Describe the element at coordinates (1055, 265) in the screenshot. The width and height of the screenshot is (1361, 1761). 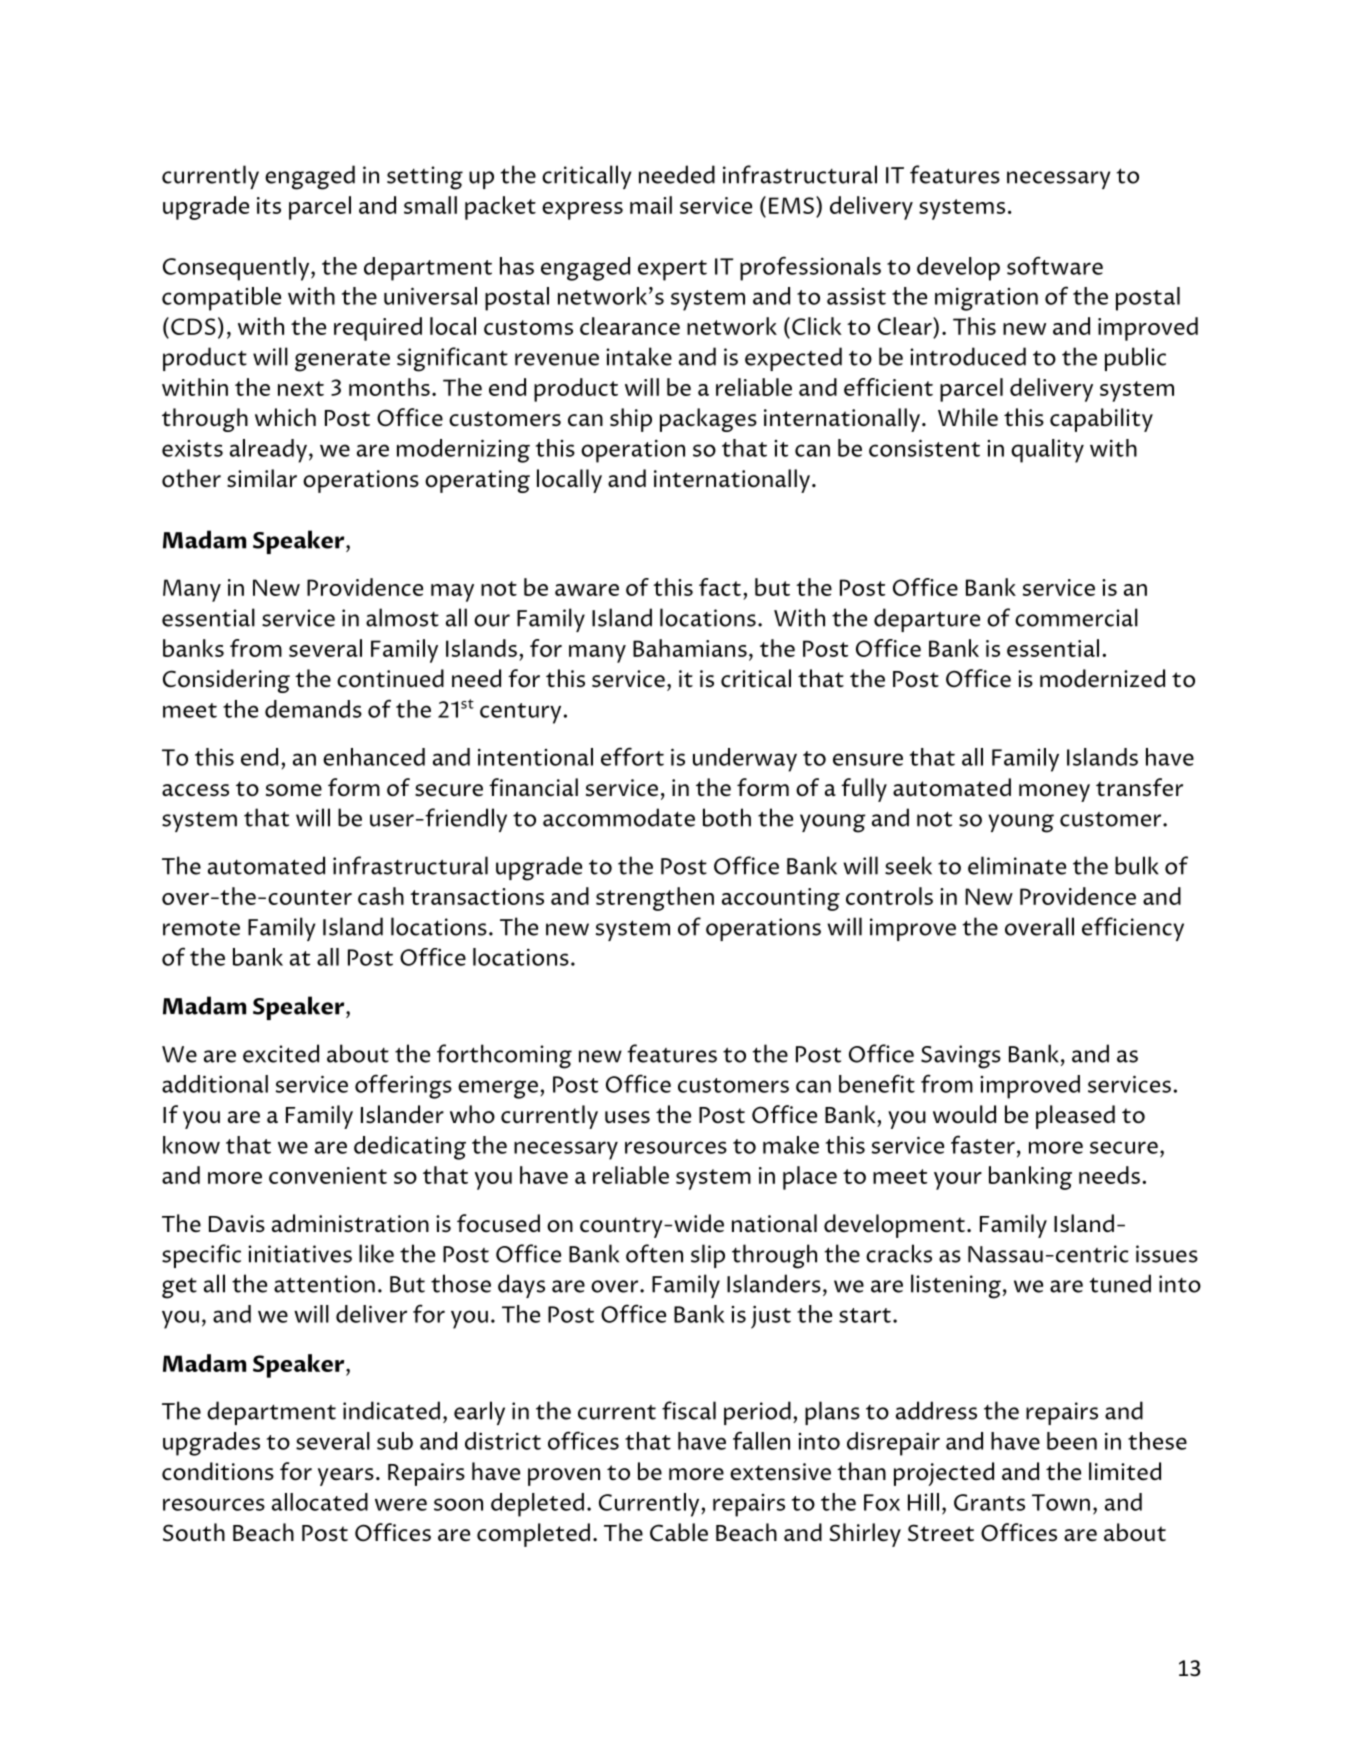
I see `software` at that location.
